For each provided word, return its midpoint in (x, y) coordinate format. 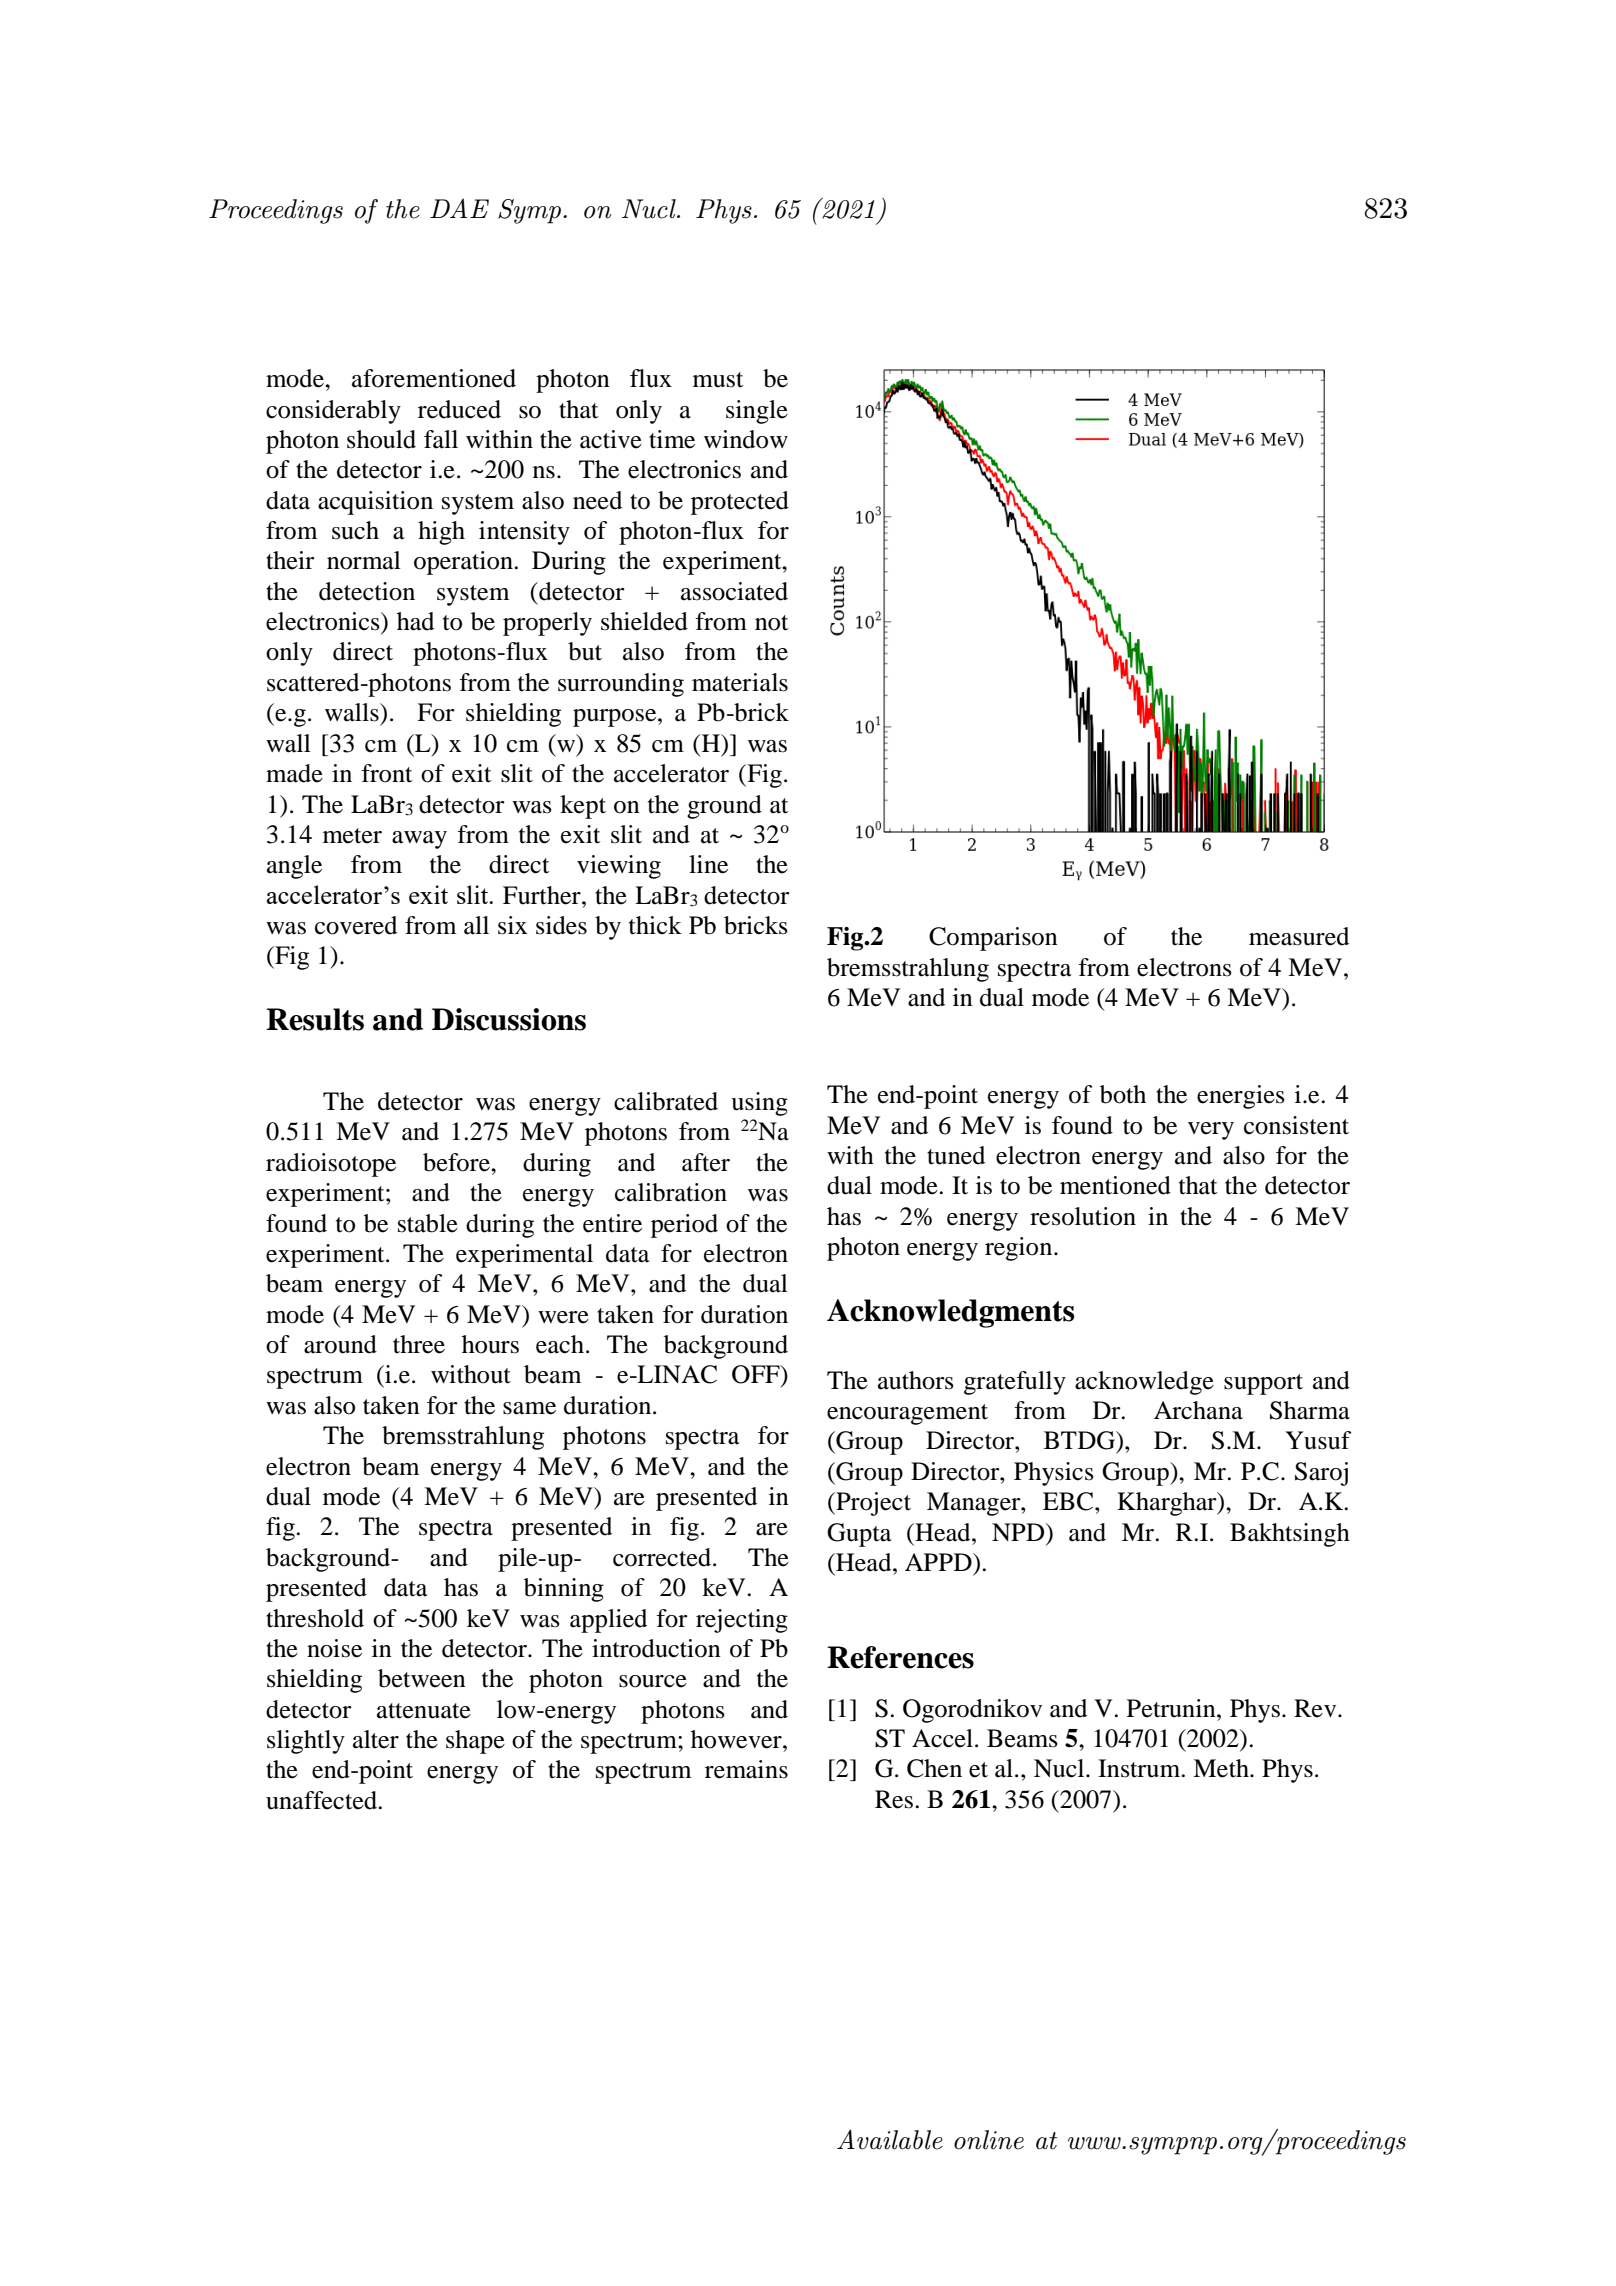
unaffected (322, 1800)
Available (890, 2139)
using (759, 1104)
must (718, 380)
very (1211, 1131)
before (457, 1162)
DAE (459, 208)
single (757, 412)
